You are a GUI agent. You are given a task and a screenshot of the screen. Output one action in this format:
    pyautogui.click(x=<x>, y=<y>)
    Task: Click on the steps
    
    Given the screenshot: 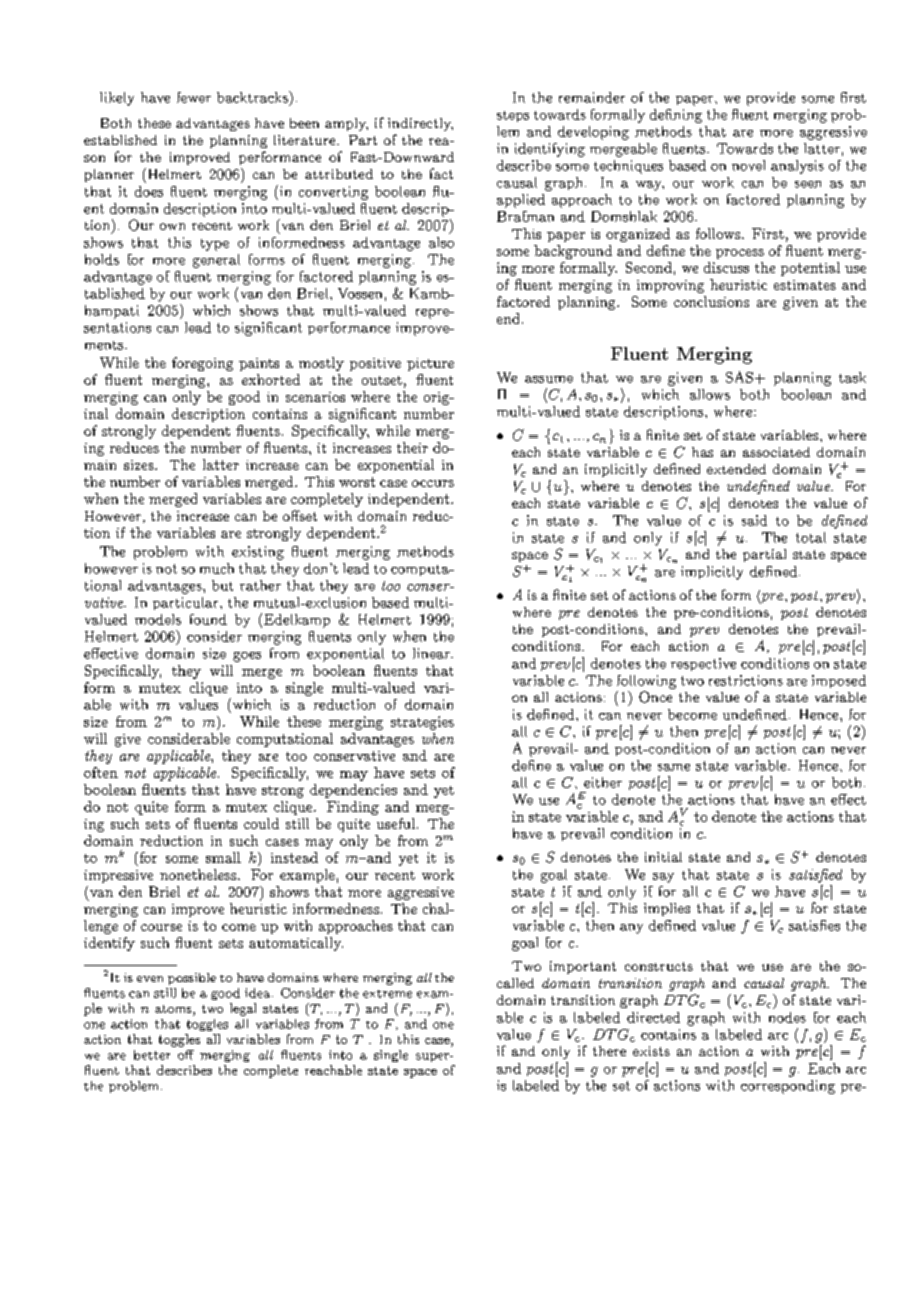 What is the action you would take?
    pyautogui.click(x=513, y=116)
